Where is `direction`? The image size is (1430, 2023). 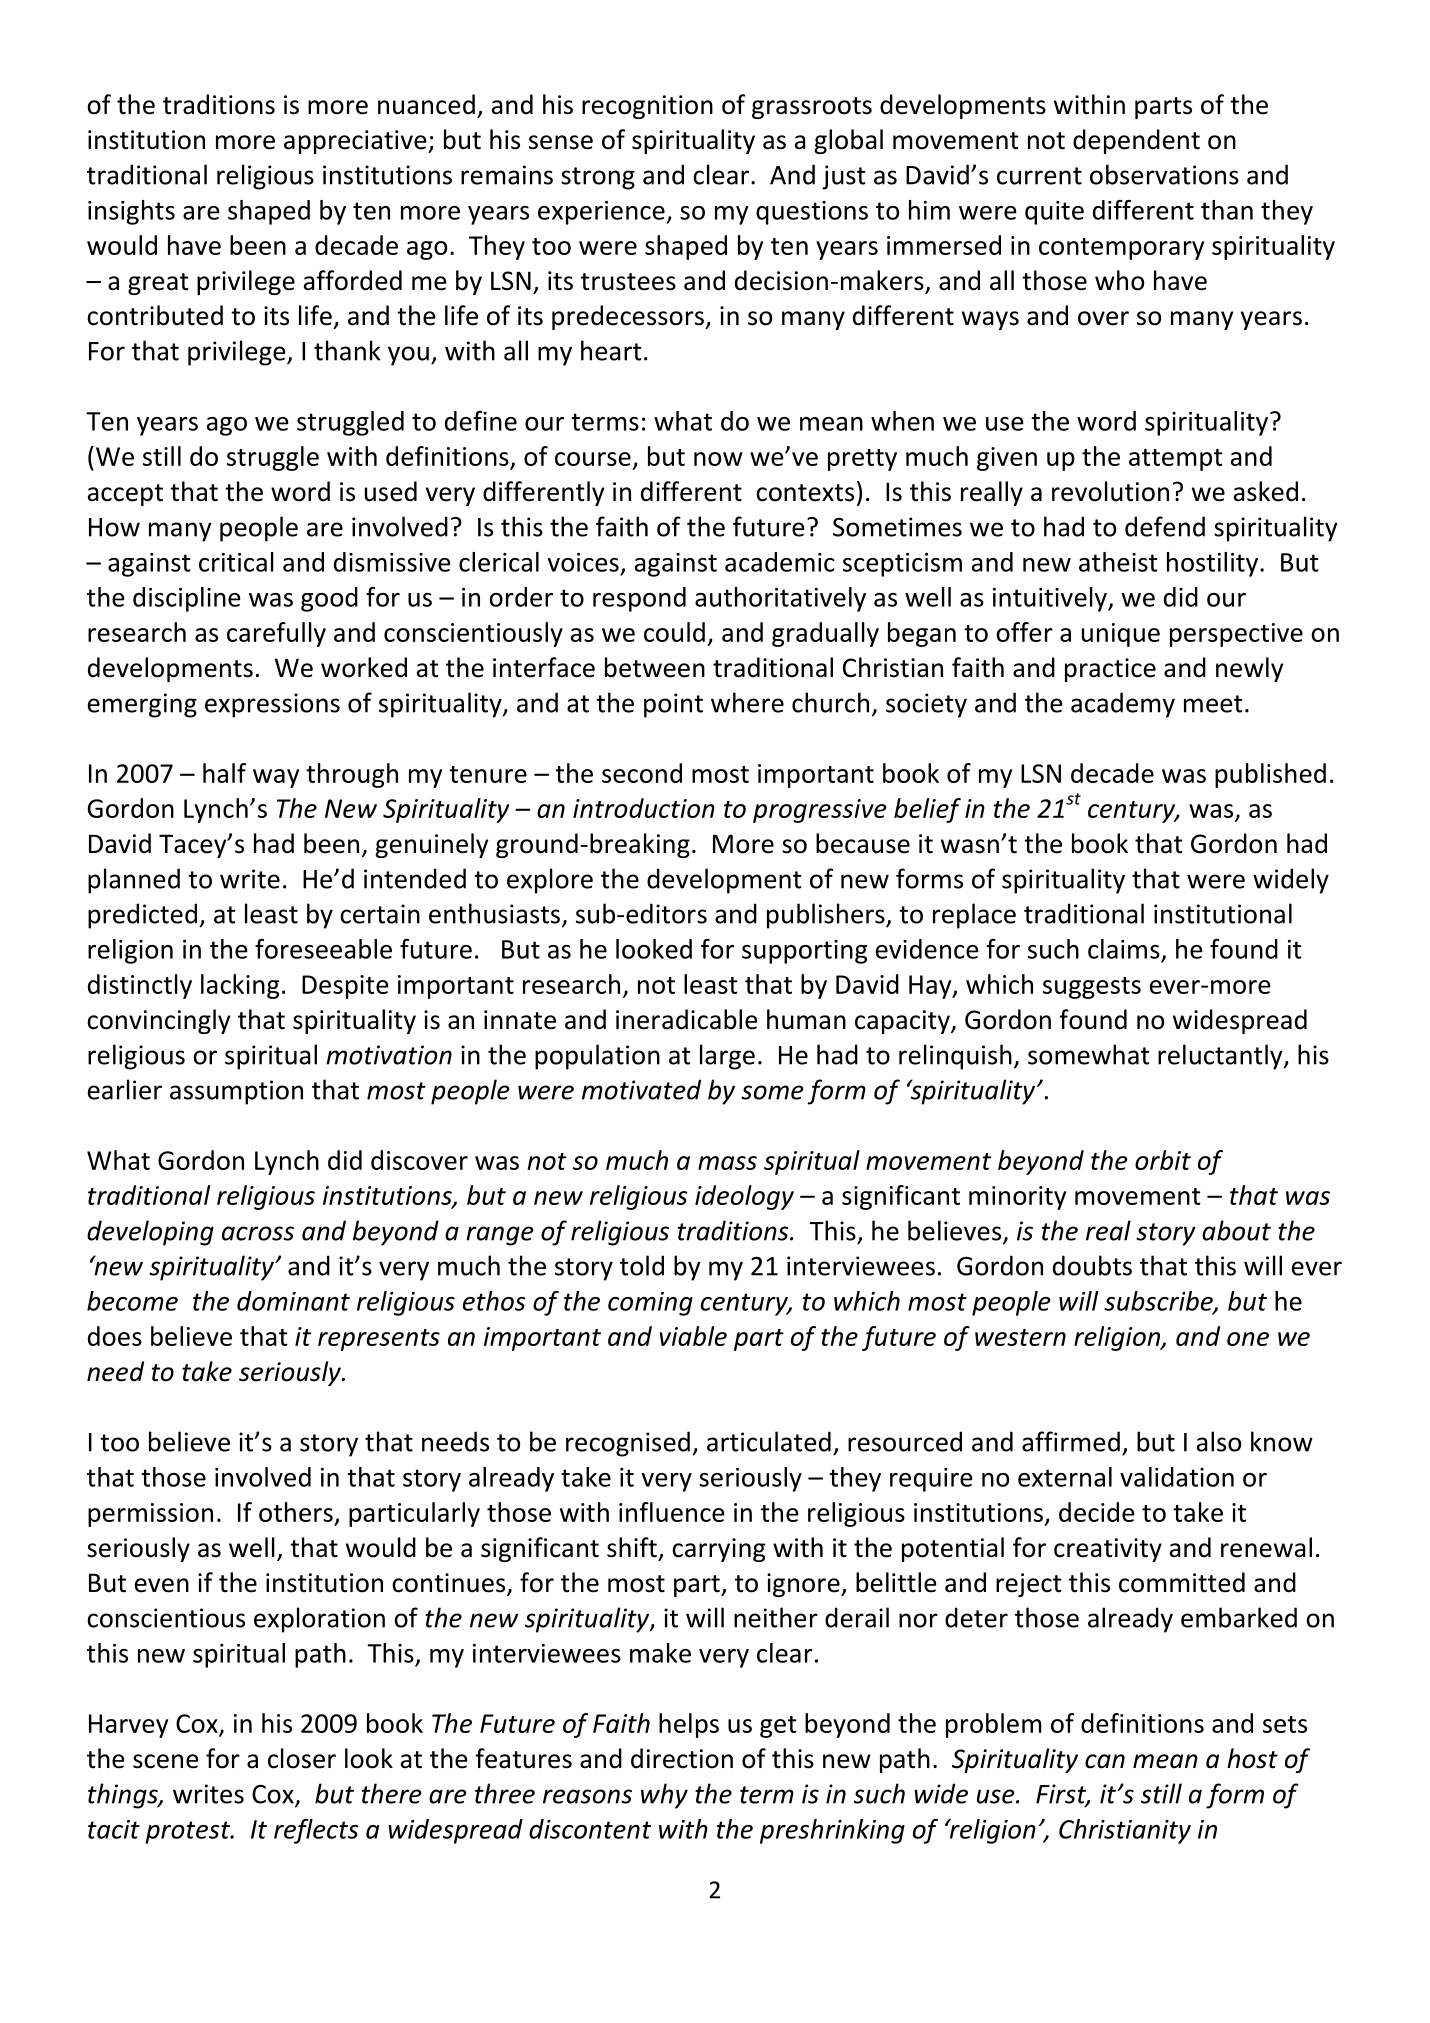
direction is located at coordinates (682, 1758).
